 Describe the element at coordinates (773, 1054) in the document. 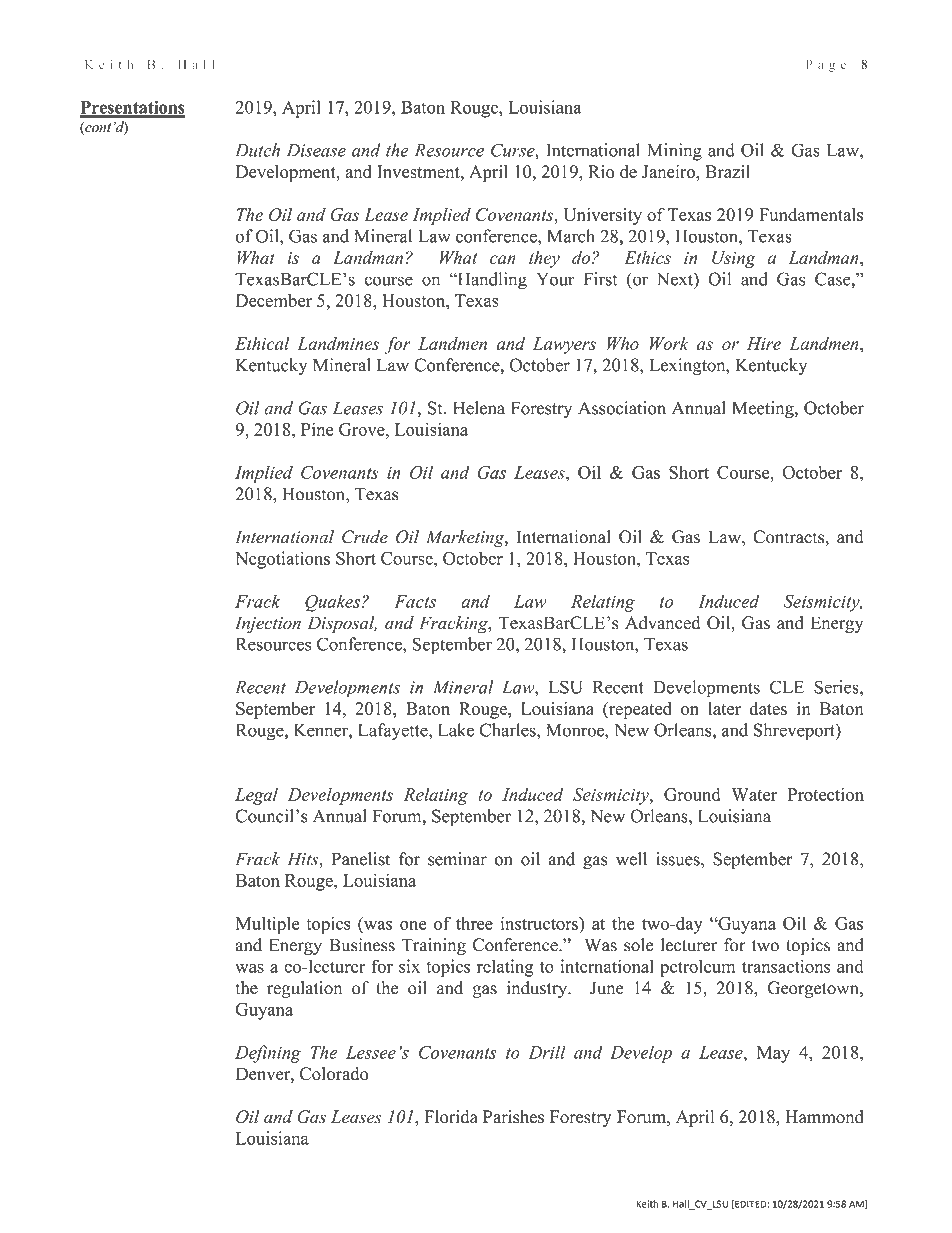

I see `May` at that location.
